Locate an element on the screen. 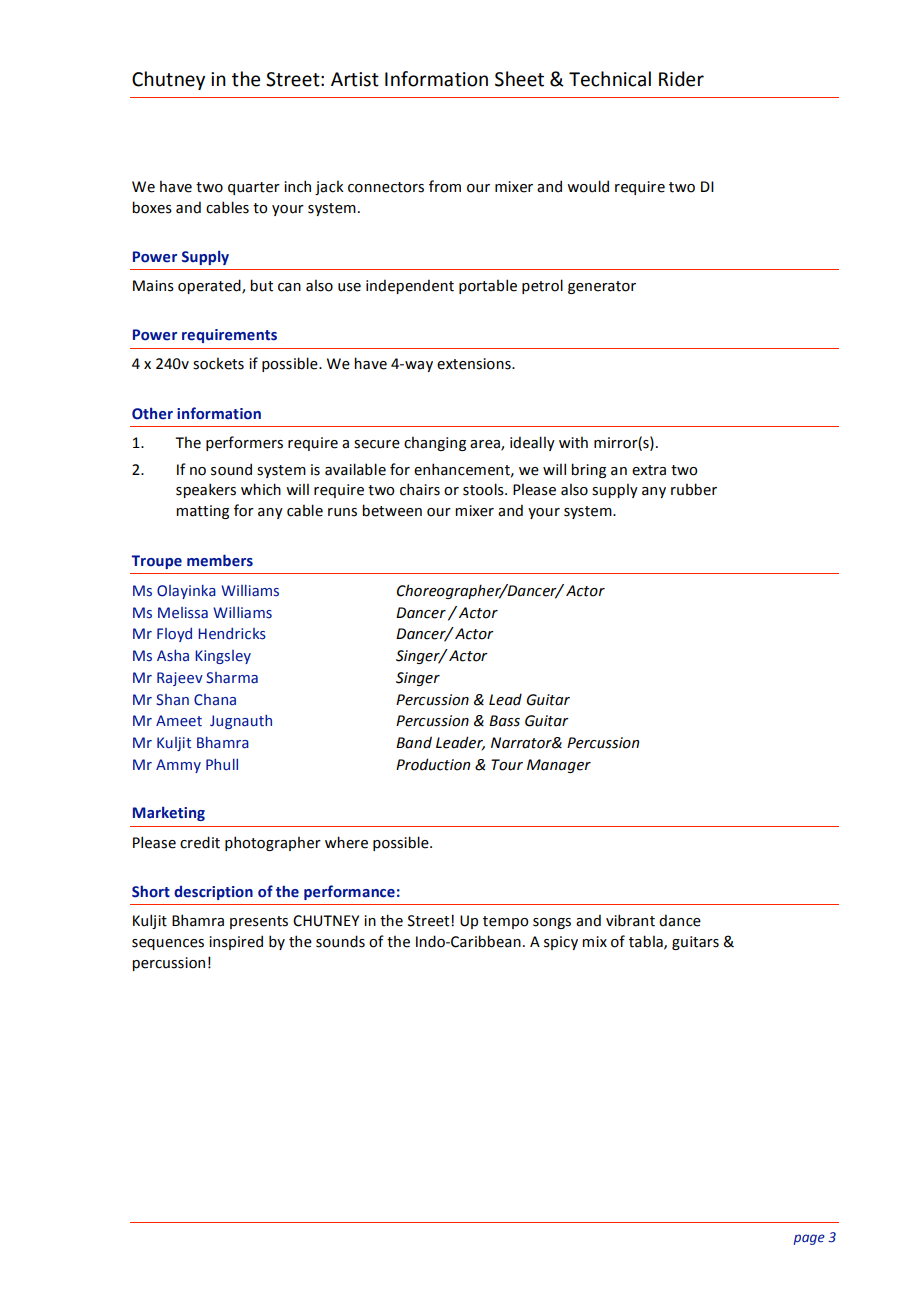 Image resolution: width=924 pixels, height=1308 pixels. Sheet is located at coordinates (519, 79).
